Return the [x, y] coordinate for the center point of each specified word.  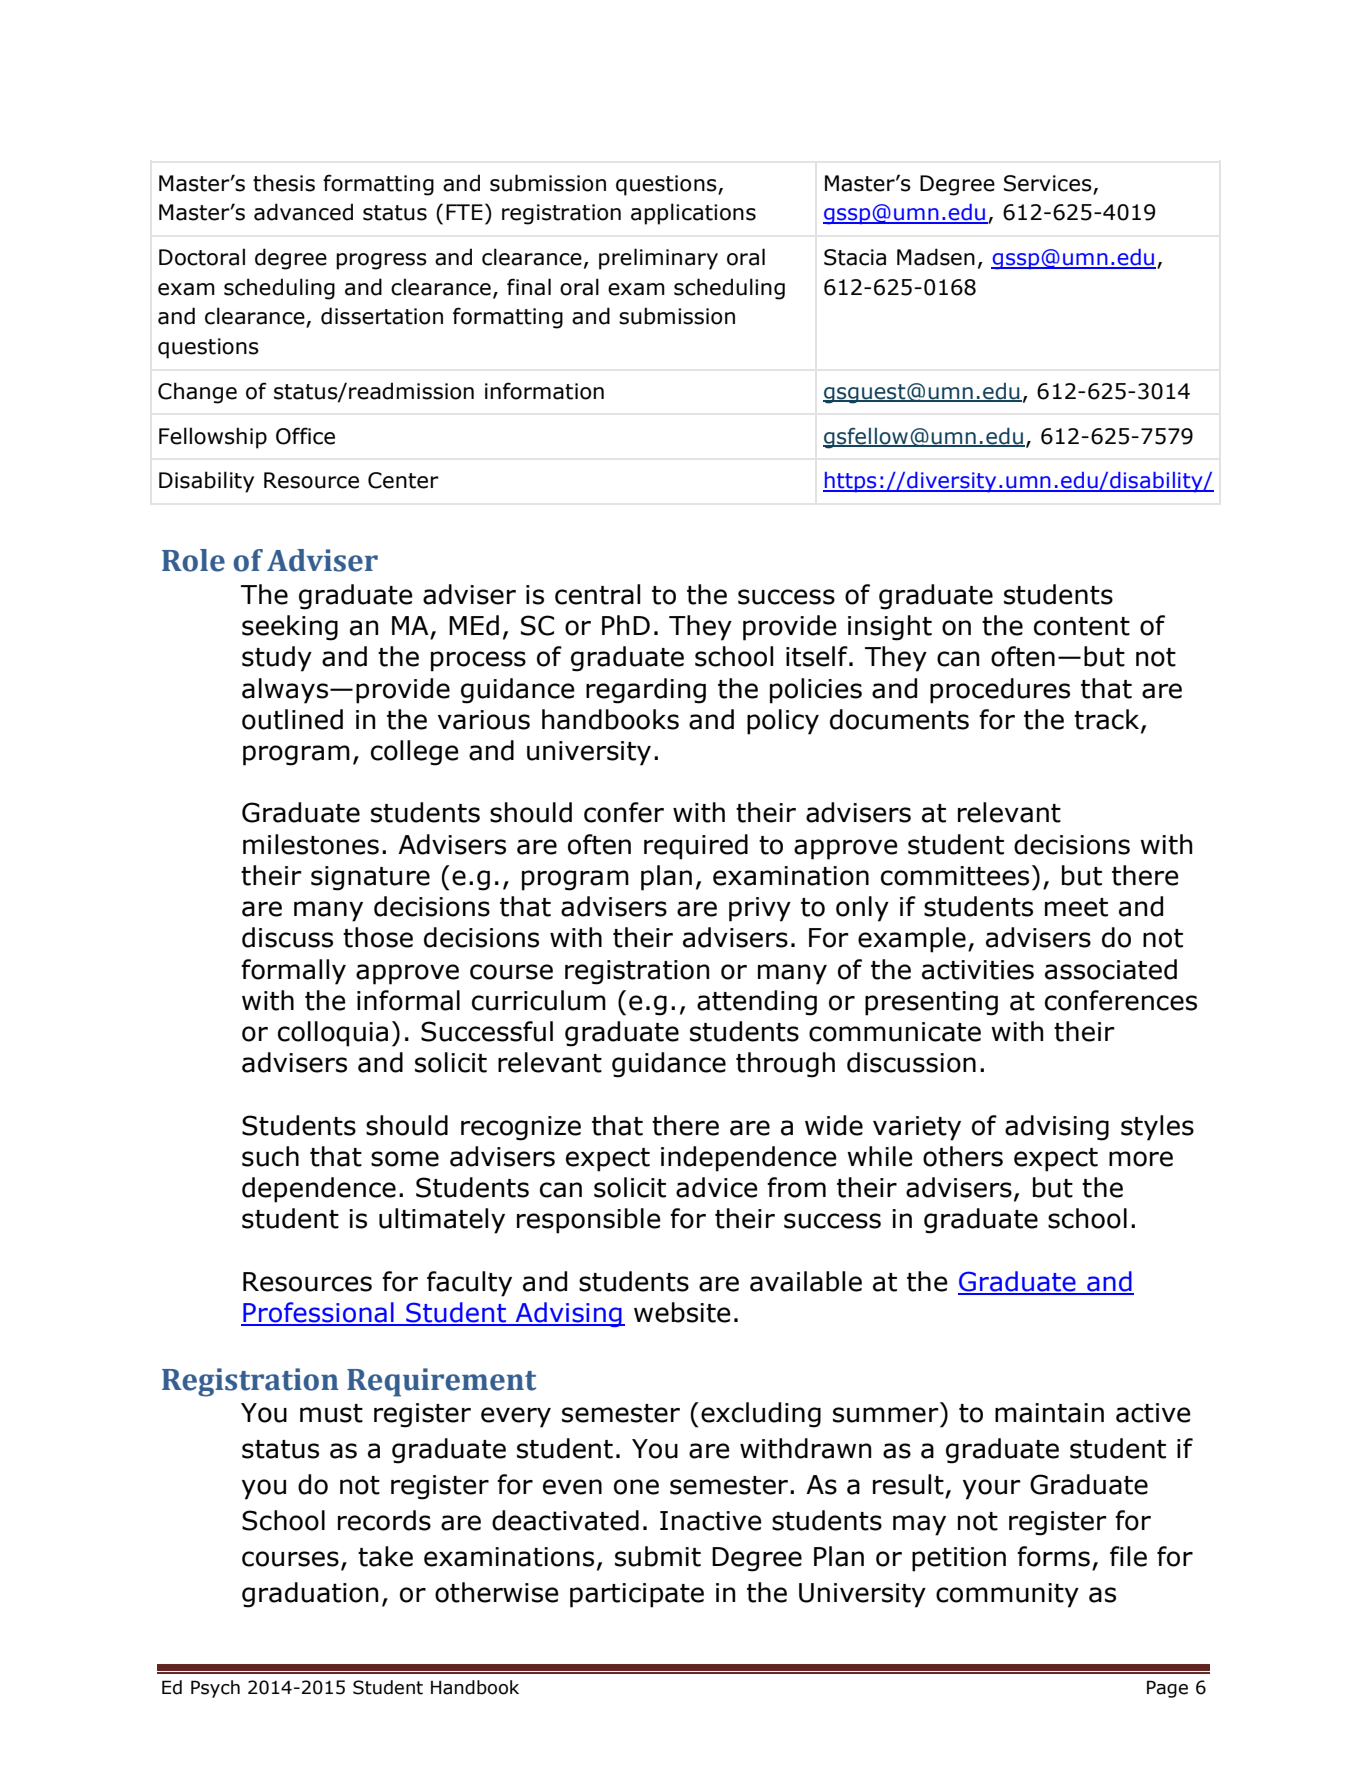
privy [760, 909]
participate [637, 1595]
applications [693, 214]
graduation [310, 1595]
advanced [303, 212]
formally [293, 972]
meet [1076, 907]
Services [1048, 183]
